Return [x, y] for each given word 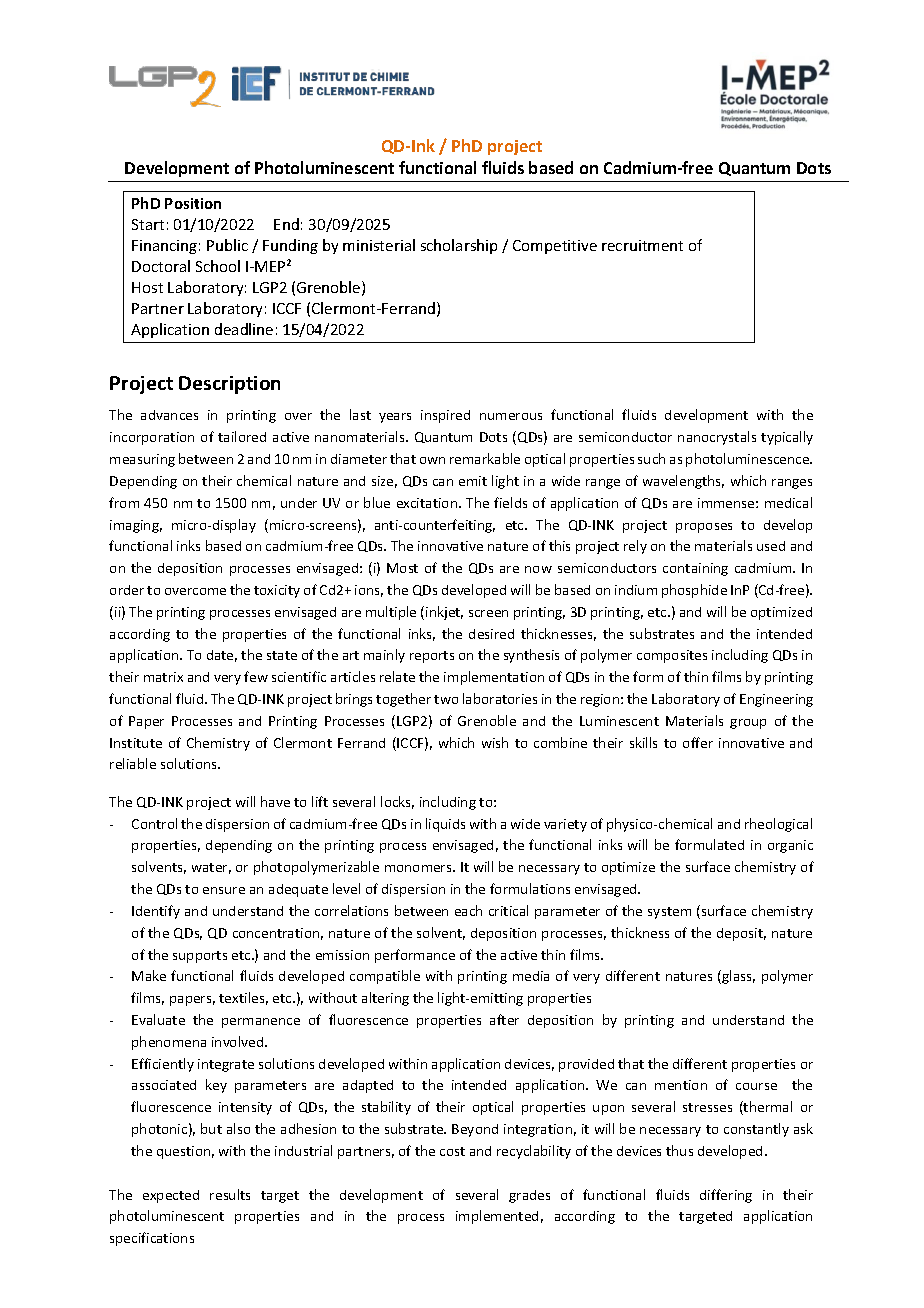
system [669, 913]
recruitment [642, 245]
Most [402, 568]
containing [695, 569]
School [218, 266]
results [230, 1194]
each [468, 910]
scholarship [459, 246]
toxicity [277, 591]
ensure [224, 890]
